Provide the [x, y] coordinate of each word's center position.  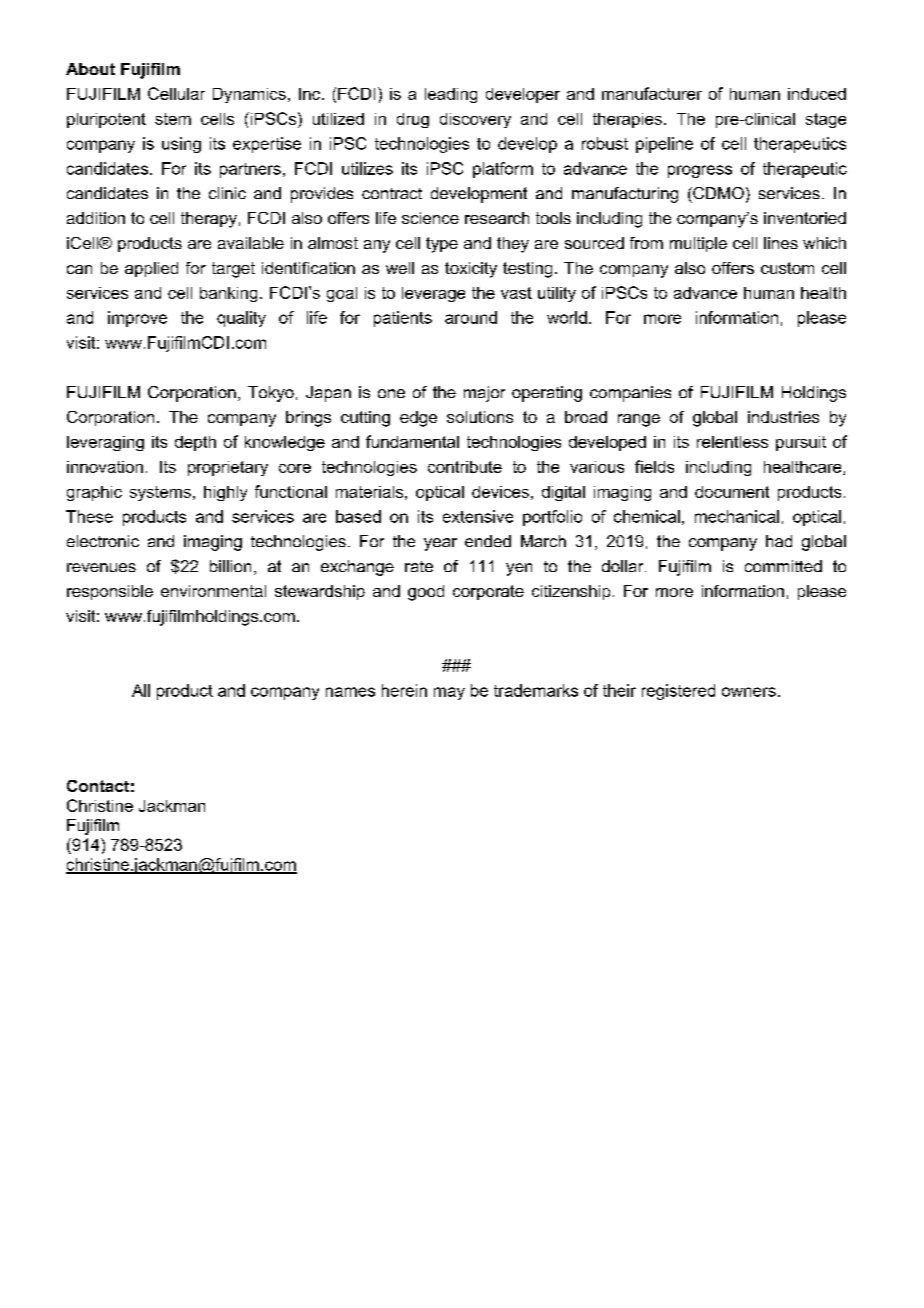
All [141, 690]
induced [817, 94]
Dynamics [249, 95]
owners [749, 692]
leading [451, 95]
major [484, 394]
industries [783, 417]
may [449, 693]
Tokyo [271, 394]
